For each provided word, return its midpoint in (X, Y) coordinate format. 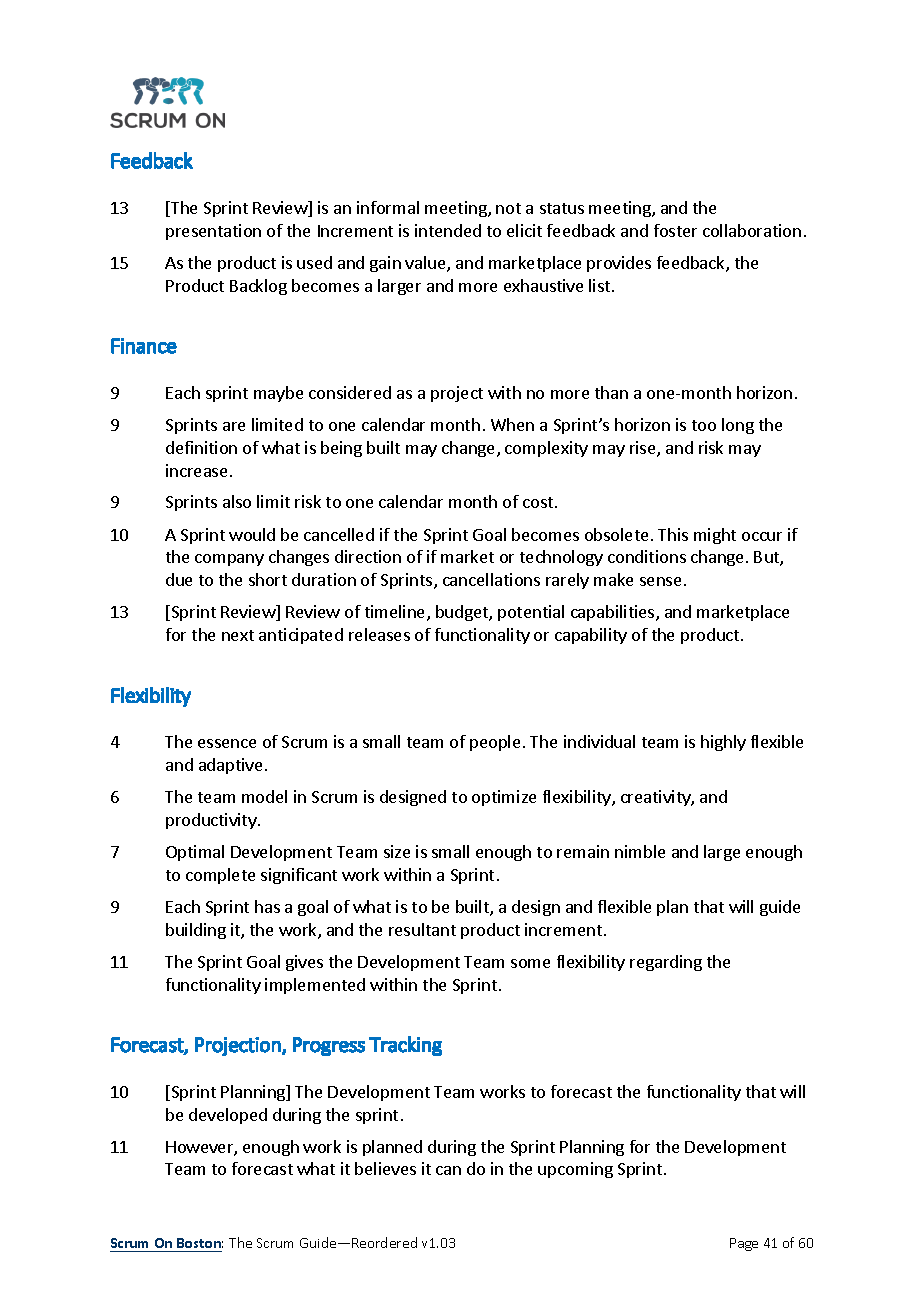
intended (448, 230)
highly (723, 743)
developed (228, 1116)
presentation (213, 232)
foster (675, 230)
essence (227, 743)
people (495, 743)
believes (385, 1168)
